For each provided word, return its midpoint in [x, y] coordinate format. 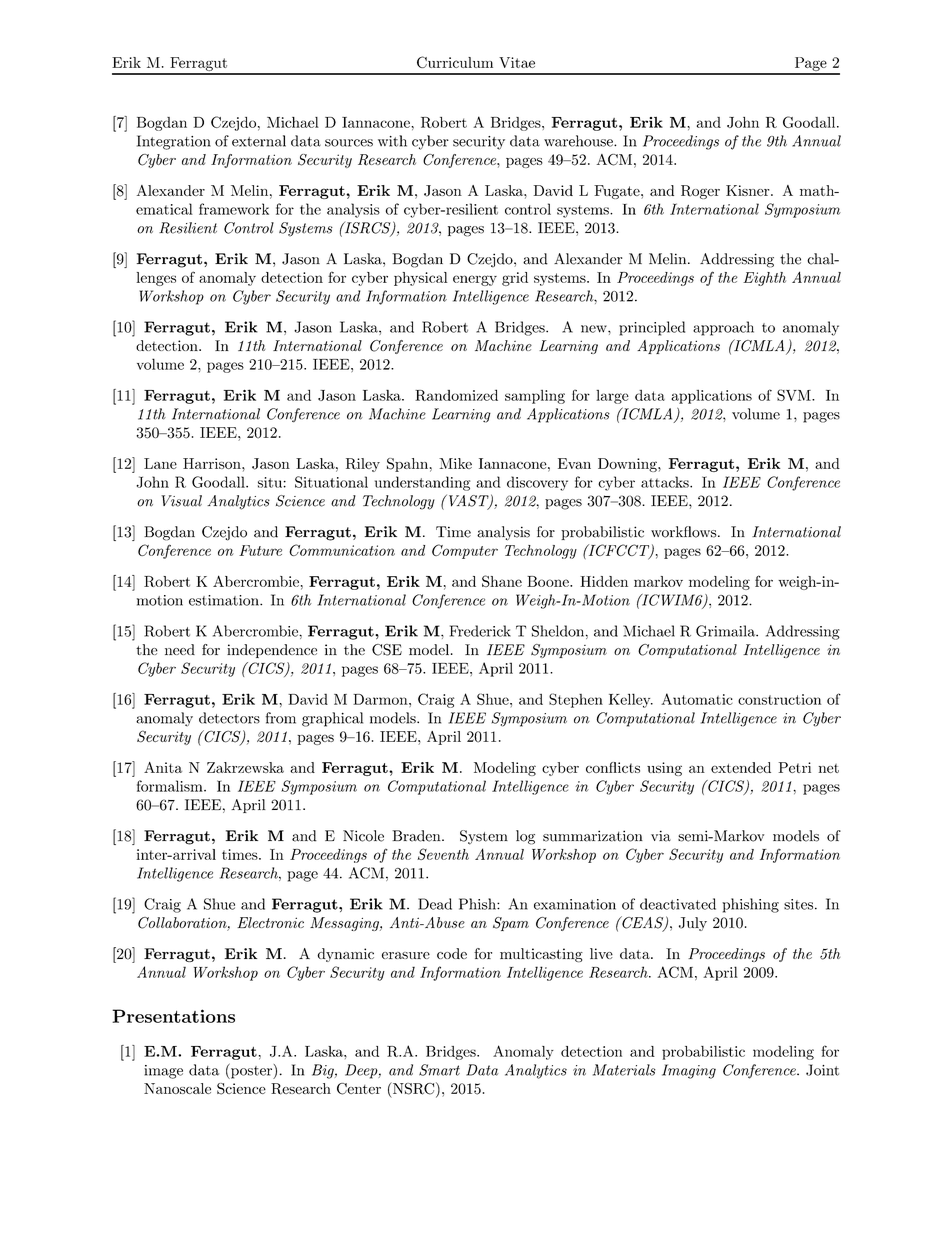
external [259, 141]
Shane [502, 581]
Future [260, 550]
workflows [685, 532]
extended [741, 767]
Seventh [443, 854]
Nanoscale [177, 1088]
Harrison [213, 463]
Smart [439, 1070]
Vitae [517, 62]
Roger [700, 192]
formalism [171, 786]
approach [723, 328]
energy [475, 280]
